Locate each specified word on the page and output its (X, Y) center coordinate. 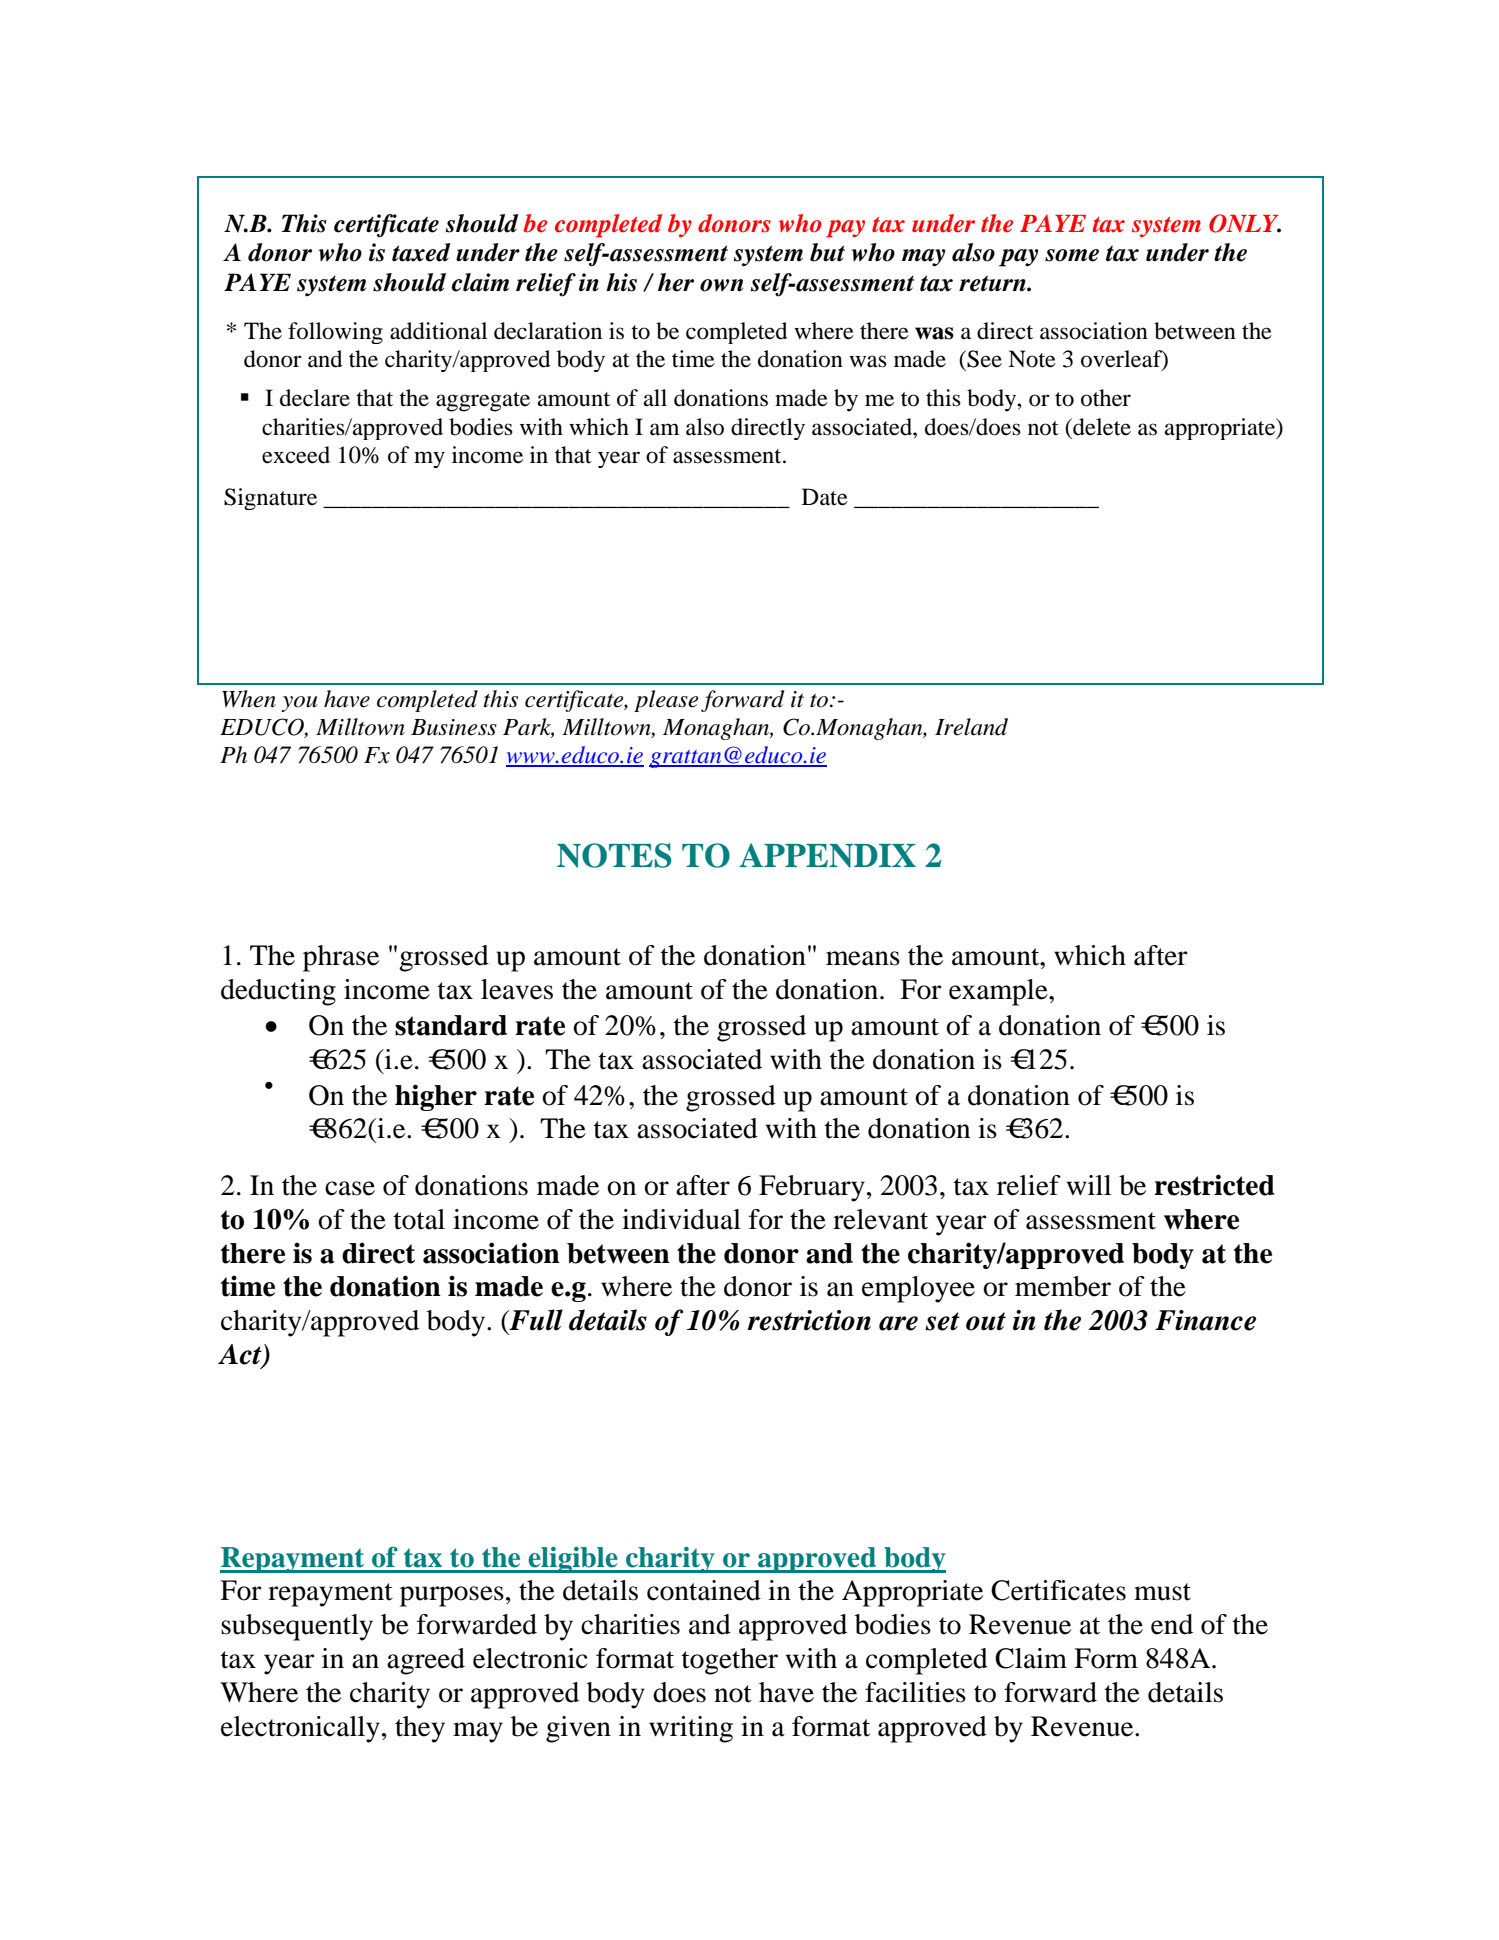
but (827, 252)
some (1072, 255)
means (863, 958)
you (299, 704)
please (666, 701)
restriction (809, 1320)
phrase (341, 958)
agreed (426, 1661)
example (999, 992)
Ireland (971, 727)
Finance (1205, 1320)
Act (241, 1355)
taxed (421, 252)
